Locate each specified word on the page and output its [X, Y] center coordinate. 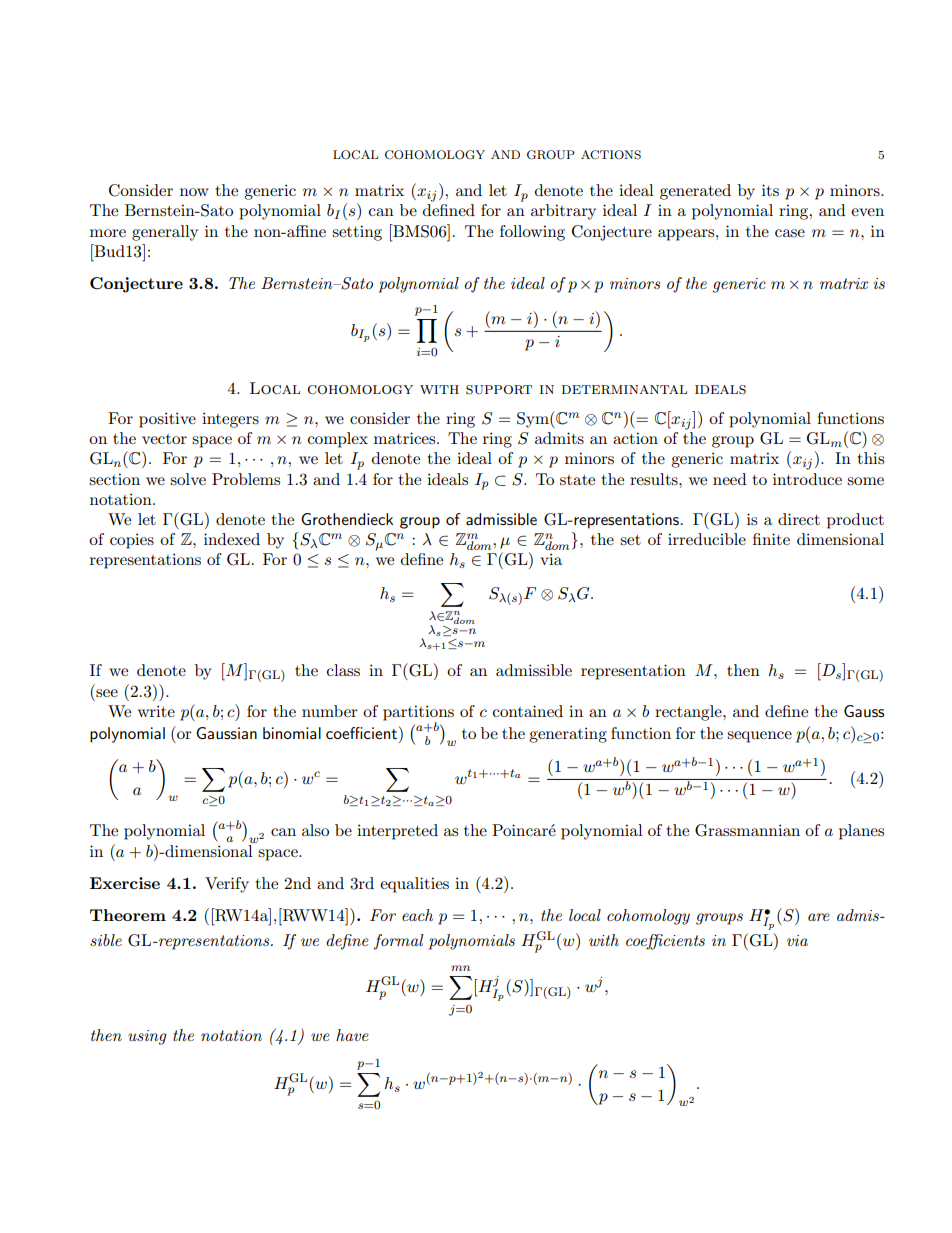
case [790, 233]
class [343, 670]
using [147, 1037]
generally [165, 233]
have [352, 1035]
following [532, 233]
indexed [232, 539]
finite [771, 539]
